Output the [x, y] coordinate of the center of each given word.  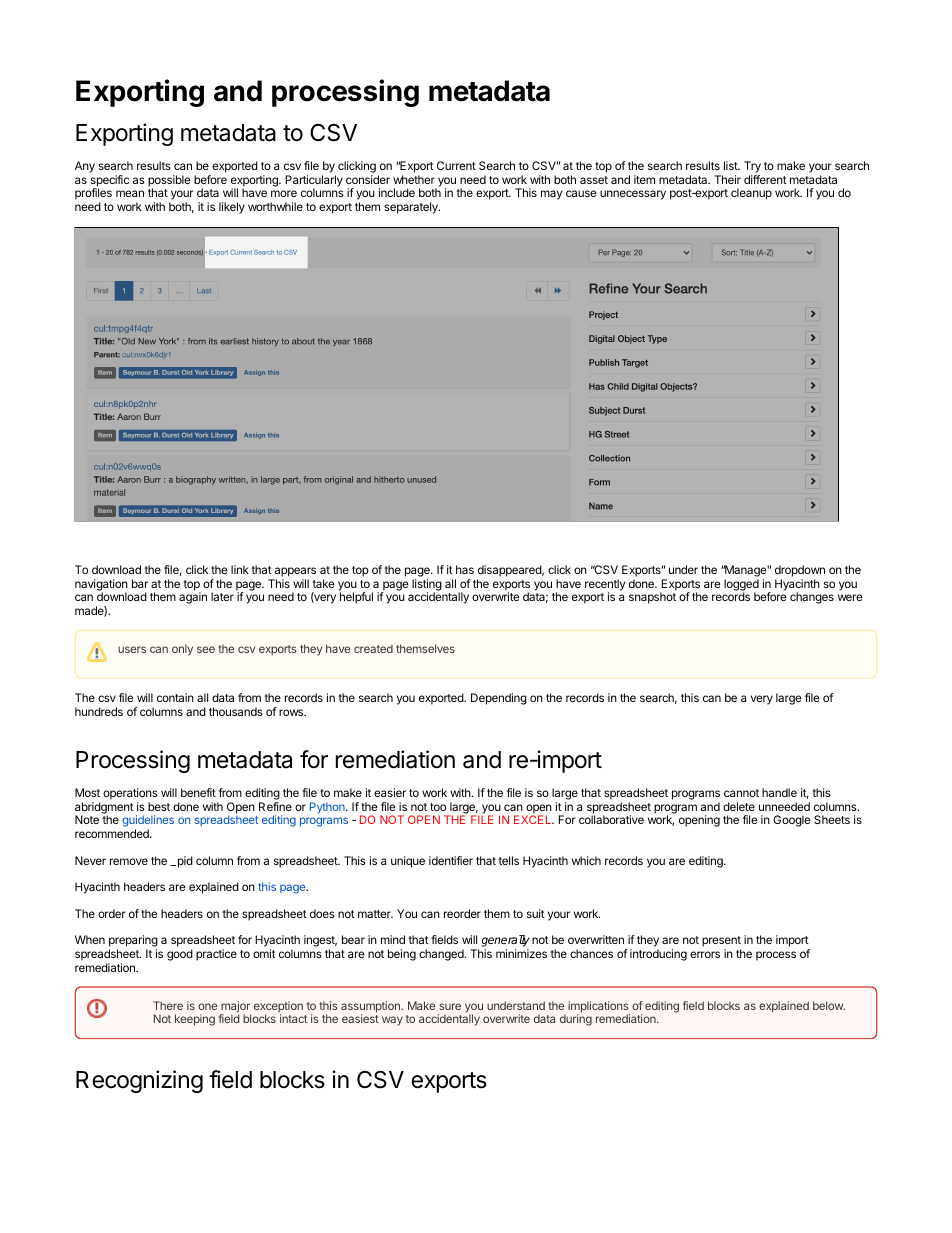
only [182, 650]
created [373, 648]
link [240, 569]
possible [169, 182]
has [465, 569]
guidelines [148, 822]
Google [791, 821]
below [829, 1005]
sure [450, 1006]
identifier [451, 860]
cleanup [751, 194]
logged [741, 586]
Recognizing [139, 1081]
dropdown [800, 572]
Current [456, 165]
